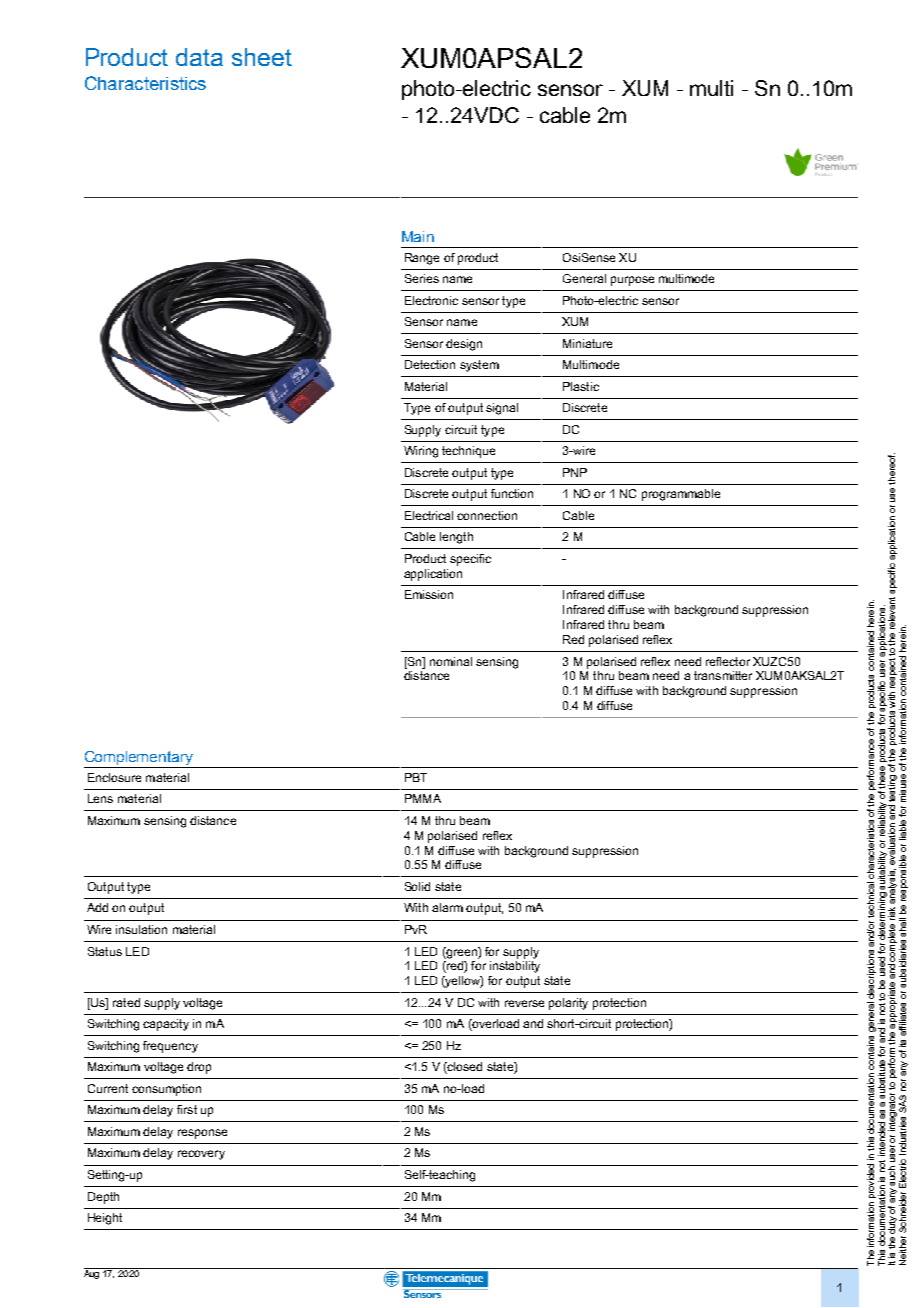 Image resolution: width=924 pixels, height=1308 pixels. I want to click on programmable, so click(681, 495).
